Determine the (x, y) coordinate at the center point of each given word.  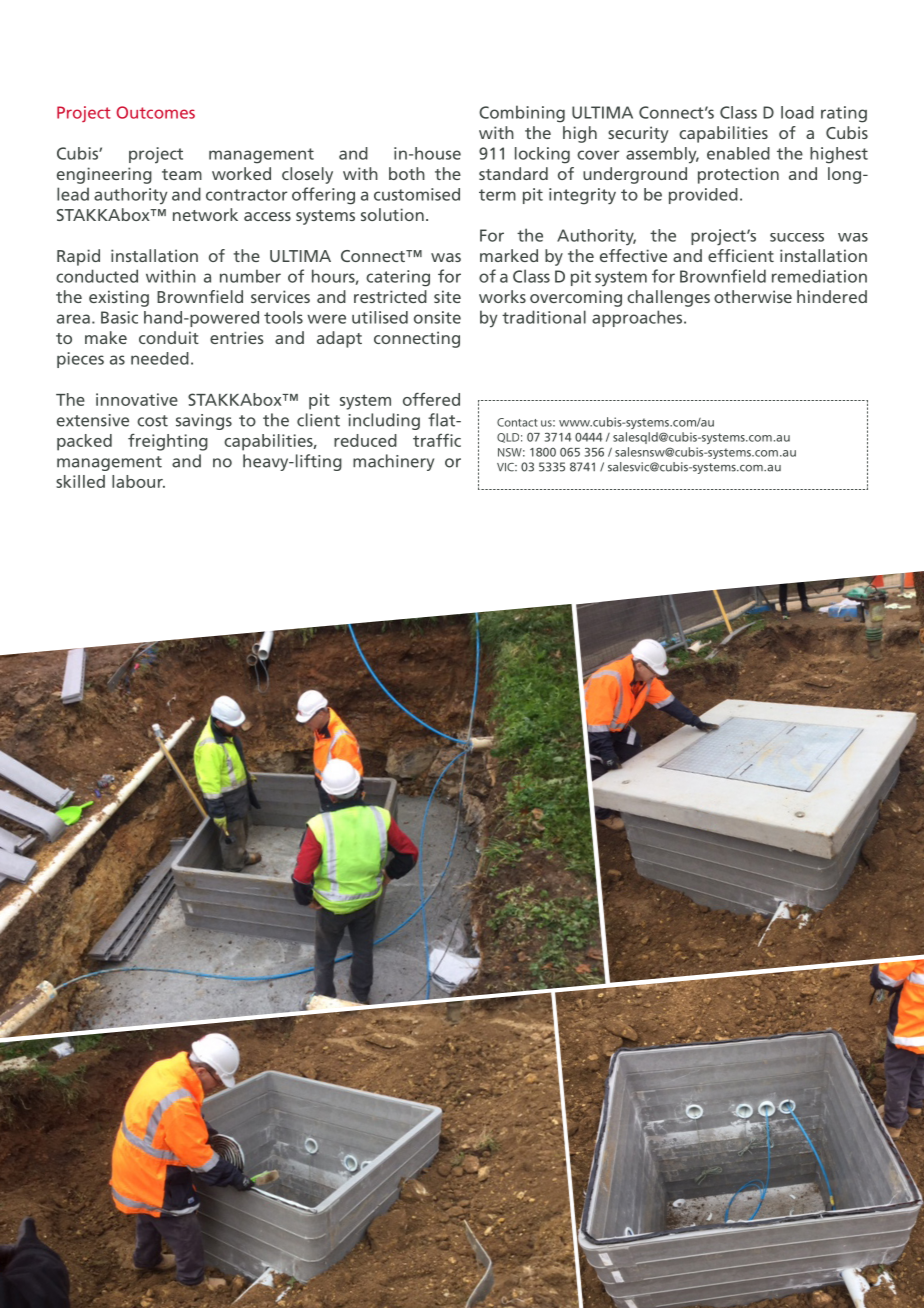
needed (160, 358)
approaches (638, 318)
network (205, 214)
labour (138, 481)
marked (509, 255)
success (797, 237)
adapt (339, 339)
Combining (522, 114)
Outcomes (155, 112)
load (797, 112)
